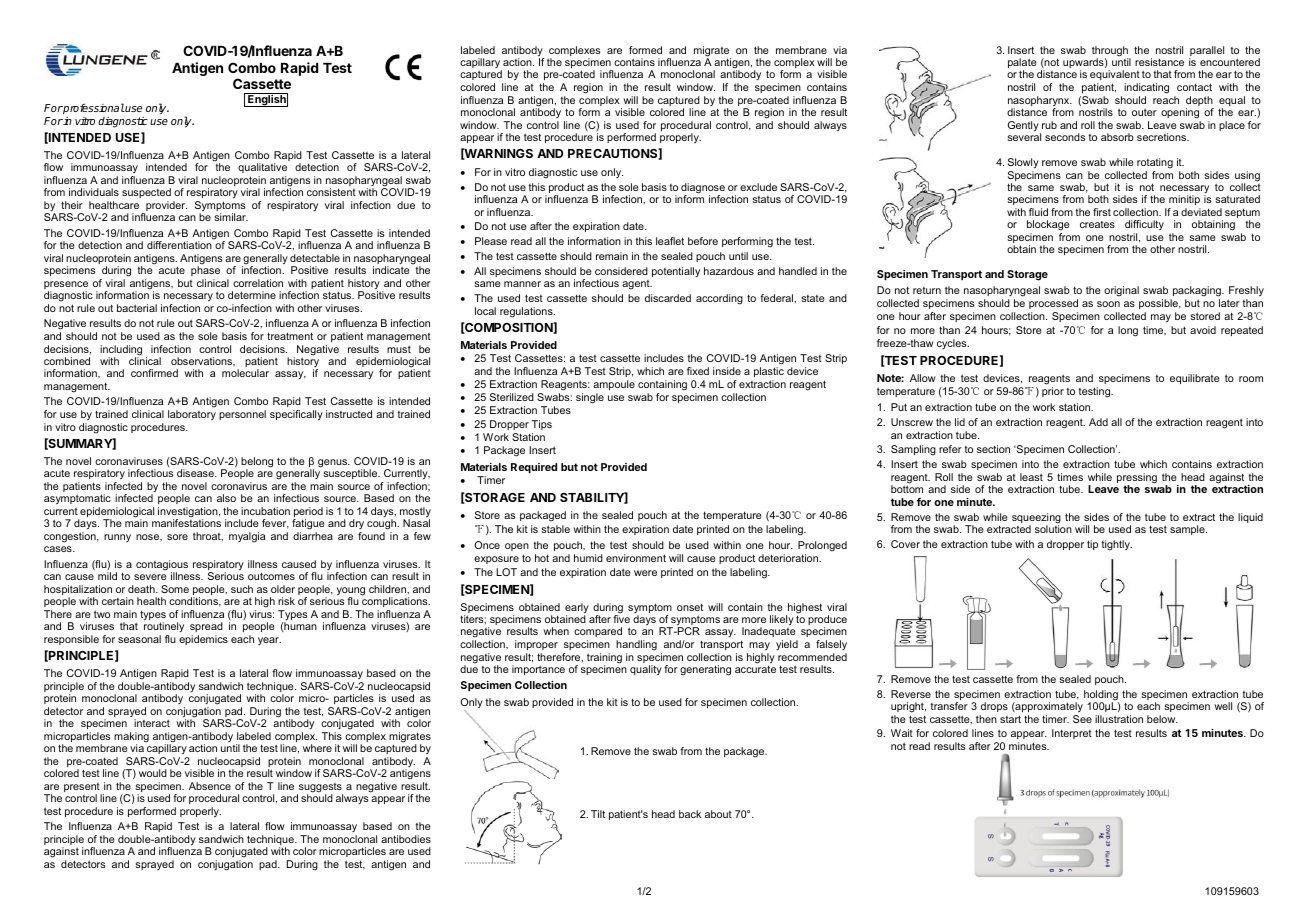 The height and width of the document is (924, 1308). What do you see at coordinates (542, 425) in the document?
I see `Tips` at bounding box center [542, 425].
